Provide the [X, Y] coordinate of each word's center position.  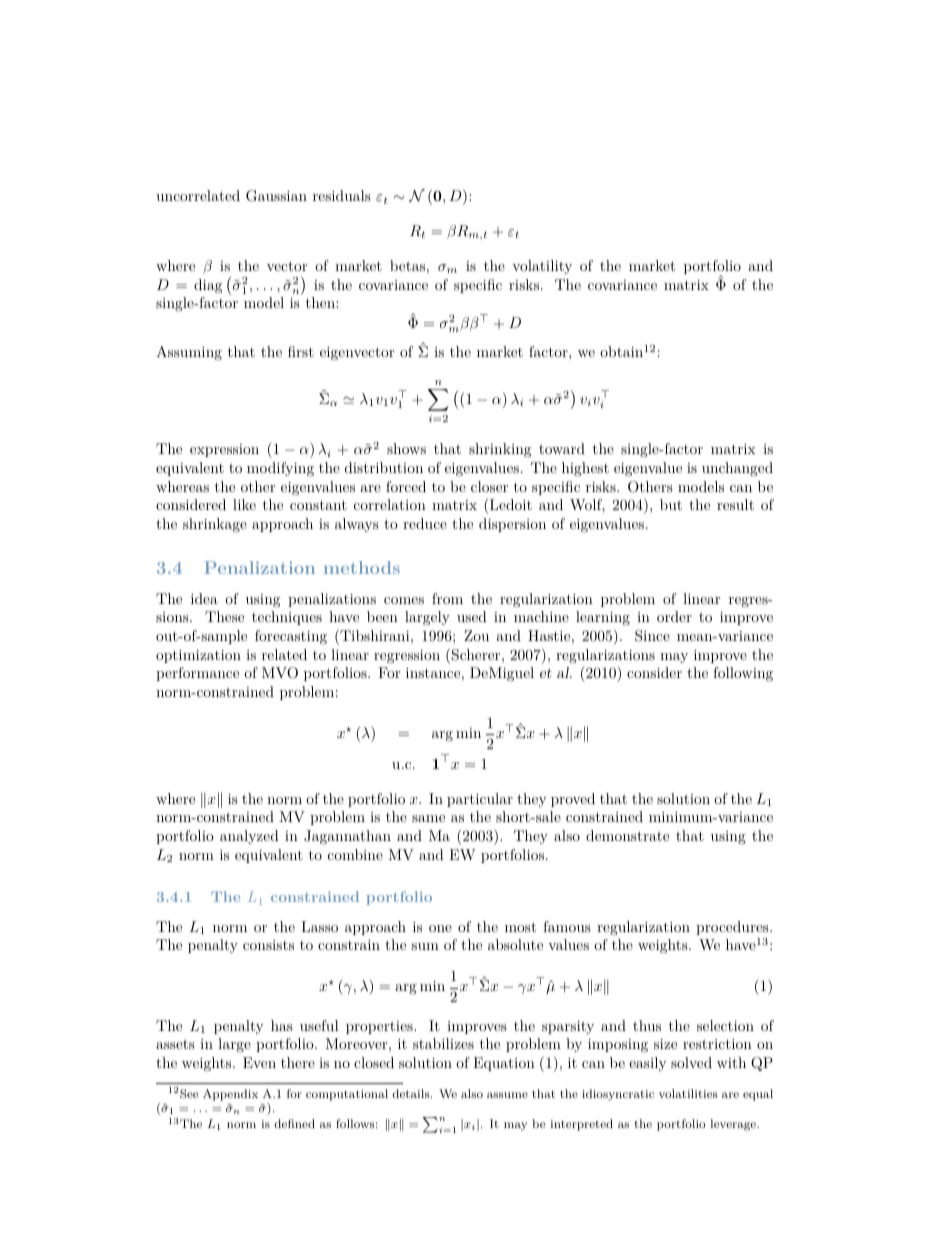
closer [489, 486]
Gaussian [276, 196]
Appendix [230, 1095]
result [735, 504]
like [244, 504]
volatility [542, 267]
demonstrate [627, 835]
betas [407, 265]
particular [480, 800]
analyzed [249, 837]
